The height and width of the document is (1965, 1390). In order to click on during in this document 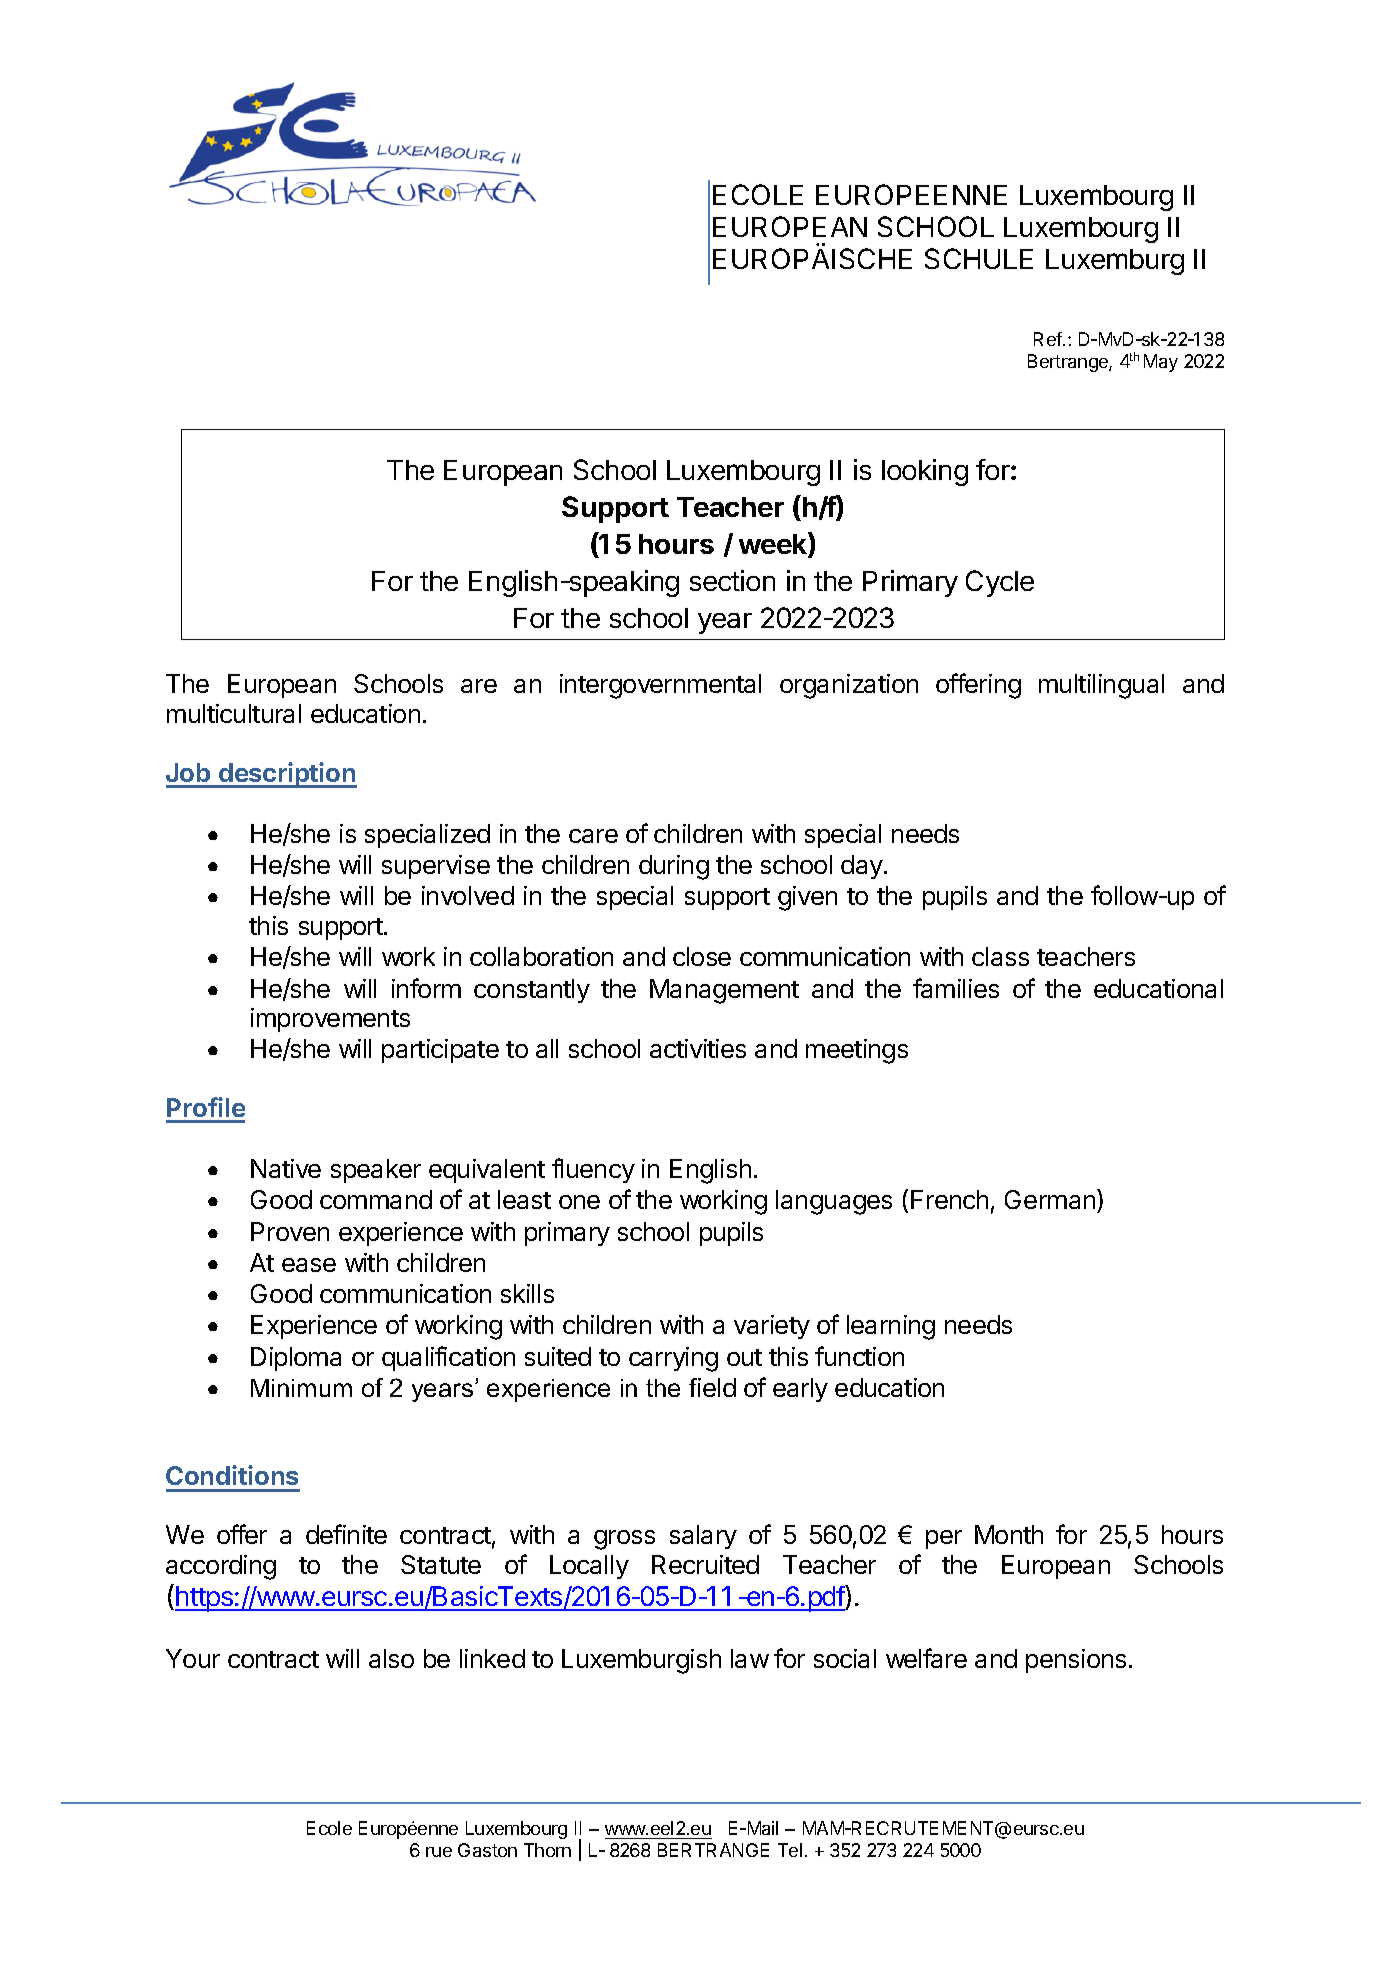, I will do `click(674, 867)`.
